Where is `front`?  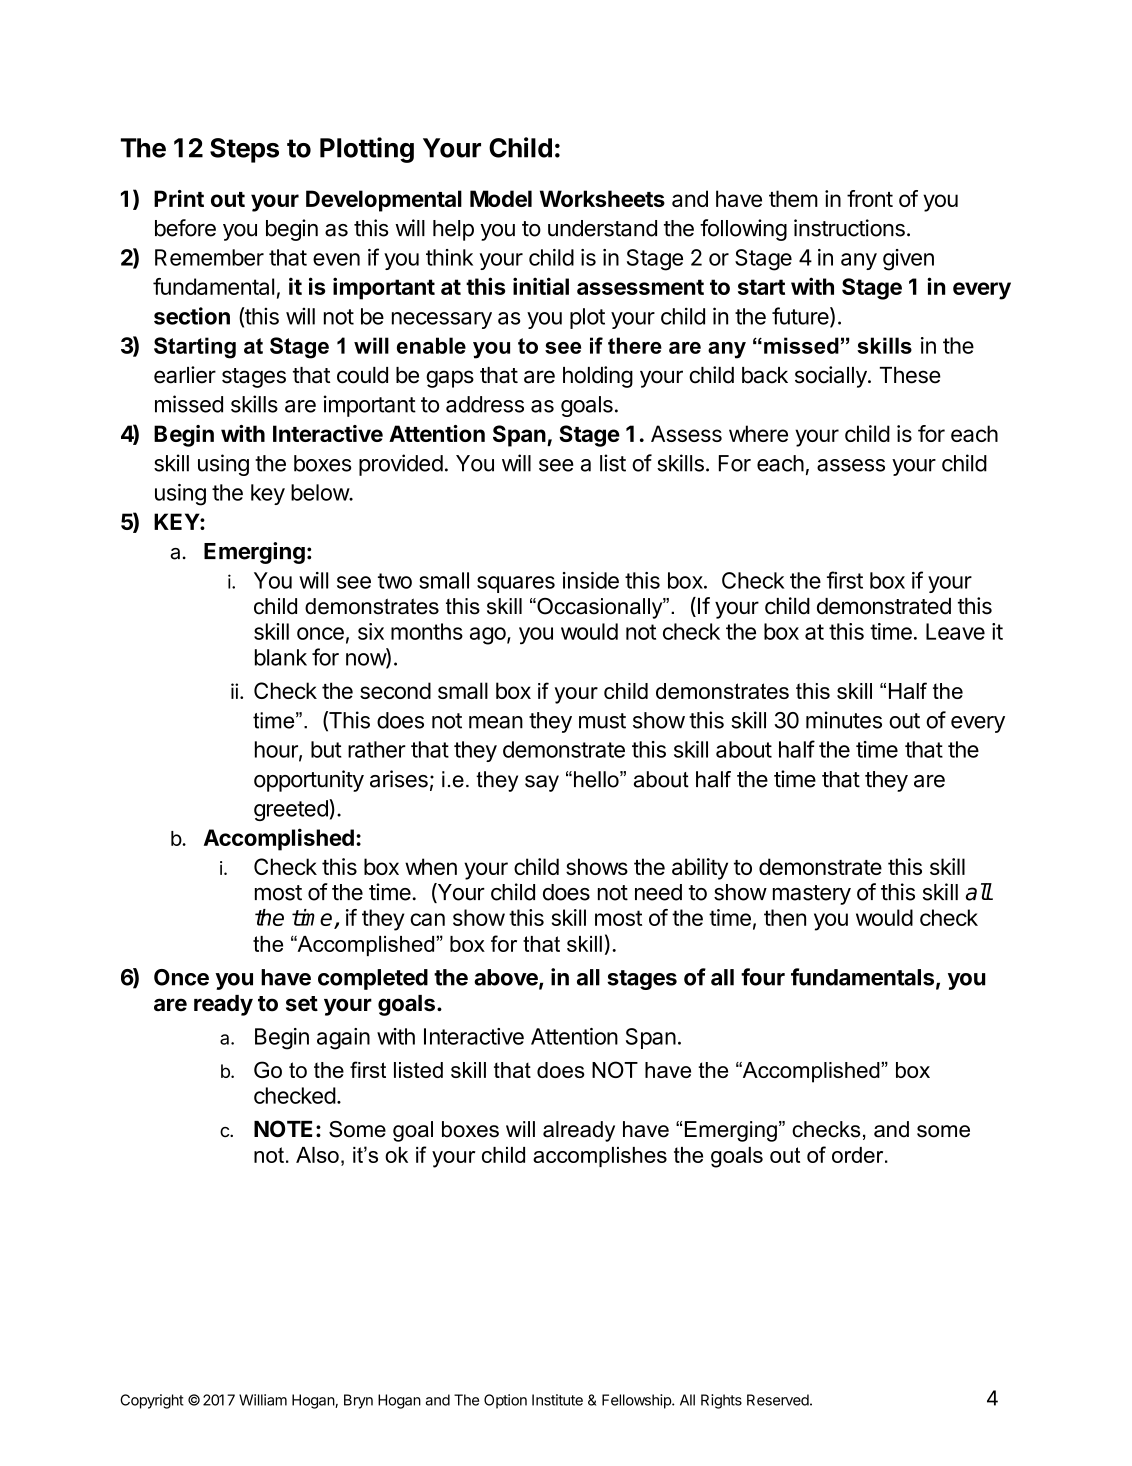
front is located at coordinates (870, 198).
